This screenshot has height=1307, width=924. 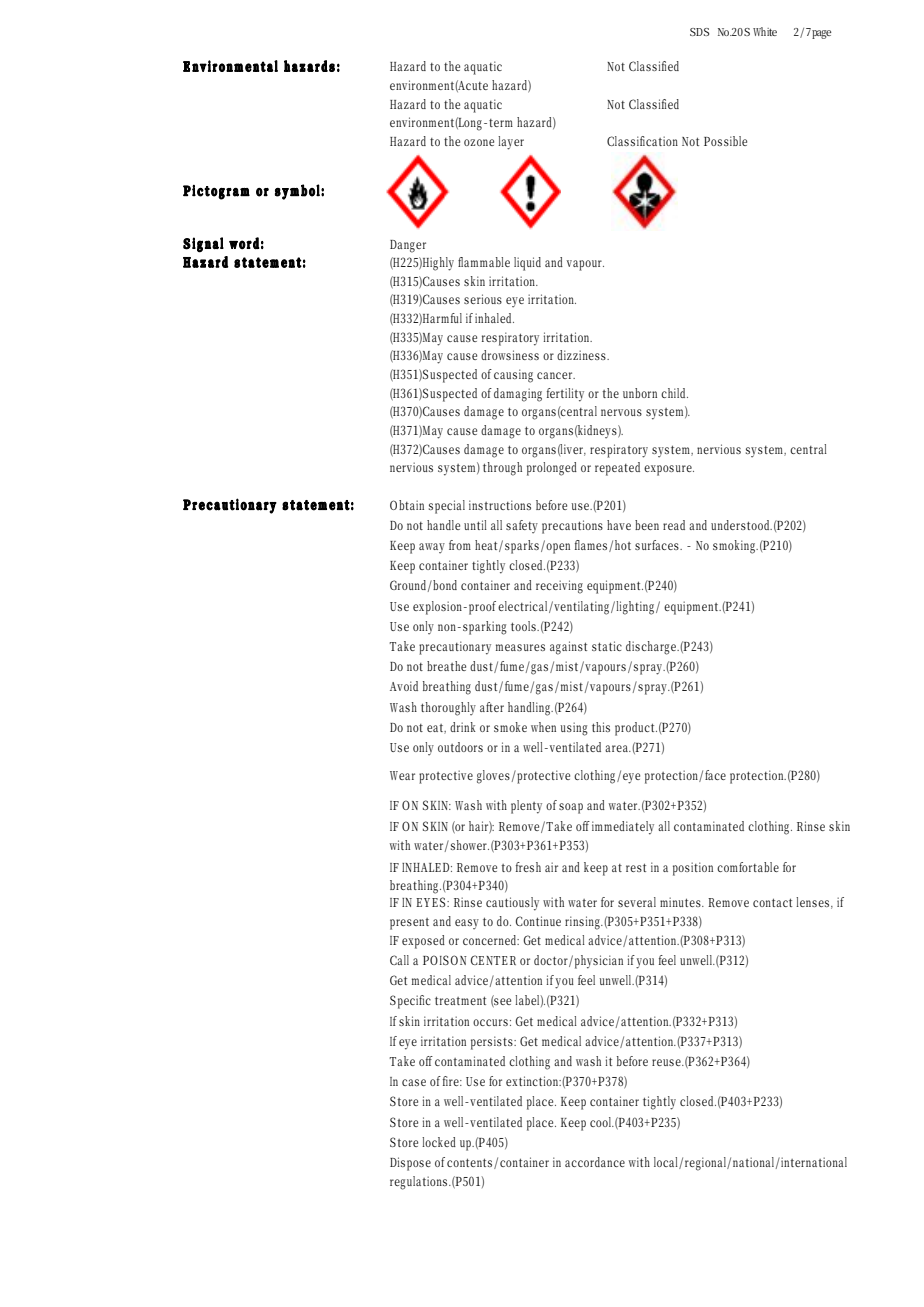 I want to click on thoroughly, so click(x=448, y=709).
